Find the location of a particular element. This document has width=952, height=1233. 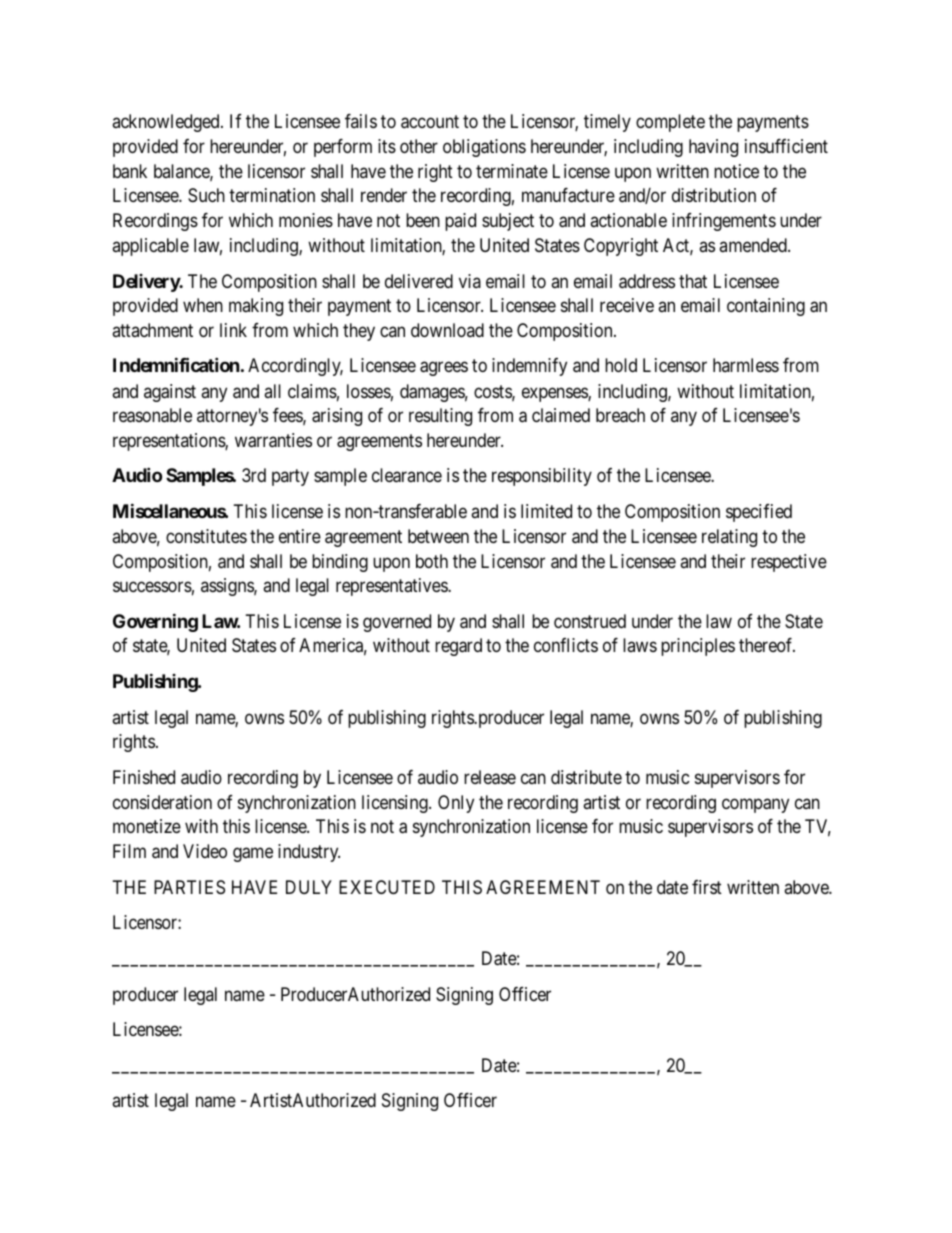

obligations is located at coordinates (484, 148).
